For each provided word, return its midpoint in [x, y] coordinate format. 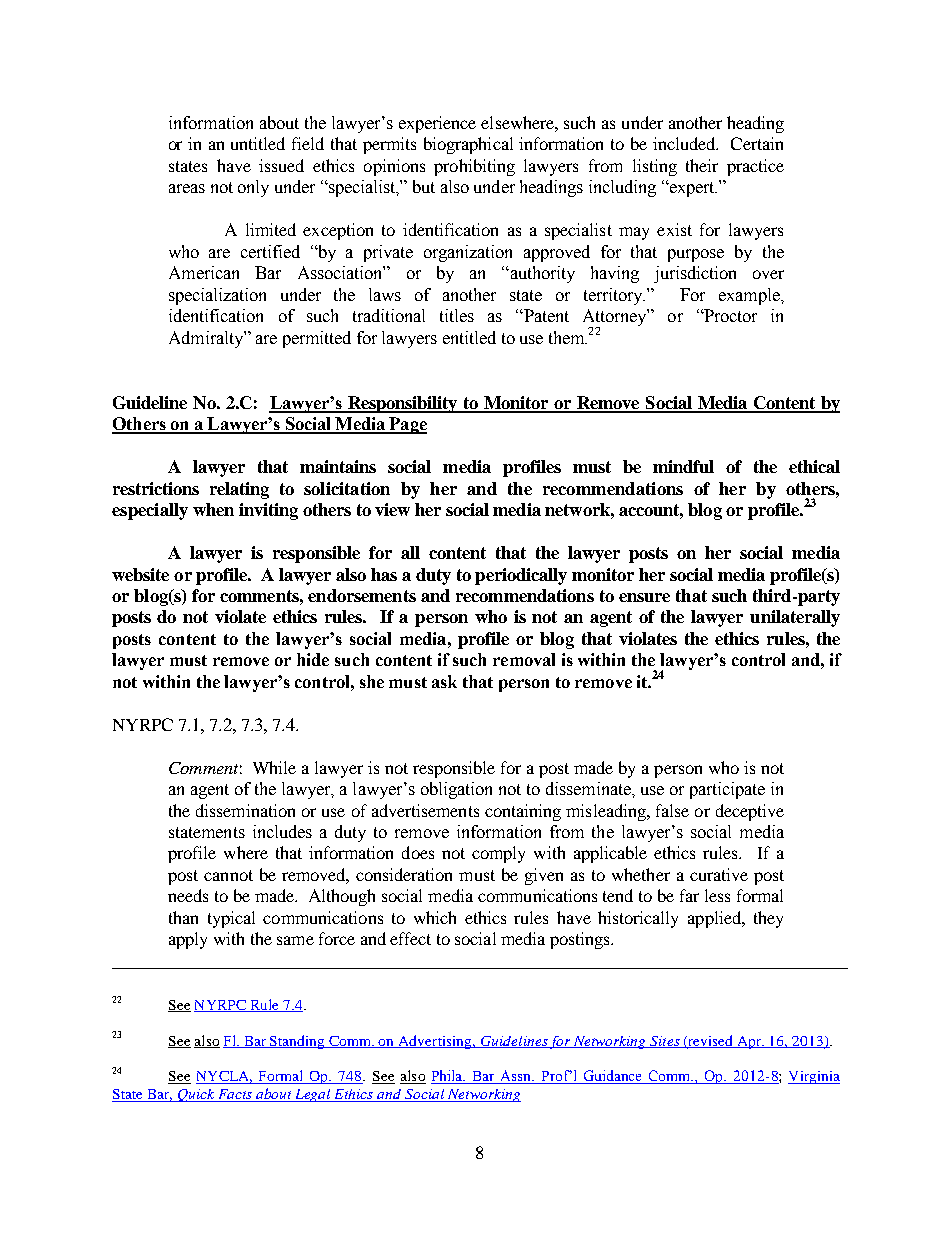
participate [727, 790]
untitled [258, 143]
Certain [757, 143]
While [274, 767]
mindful [683, 466]
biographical [468, 145]
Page [407, 425]
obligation [456, 790]
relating [239, 490]
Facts [235, 1095]
